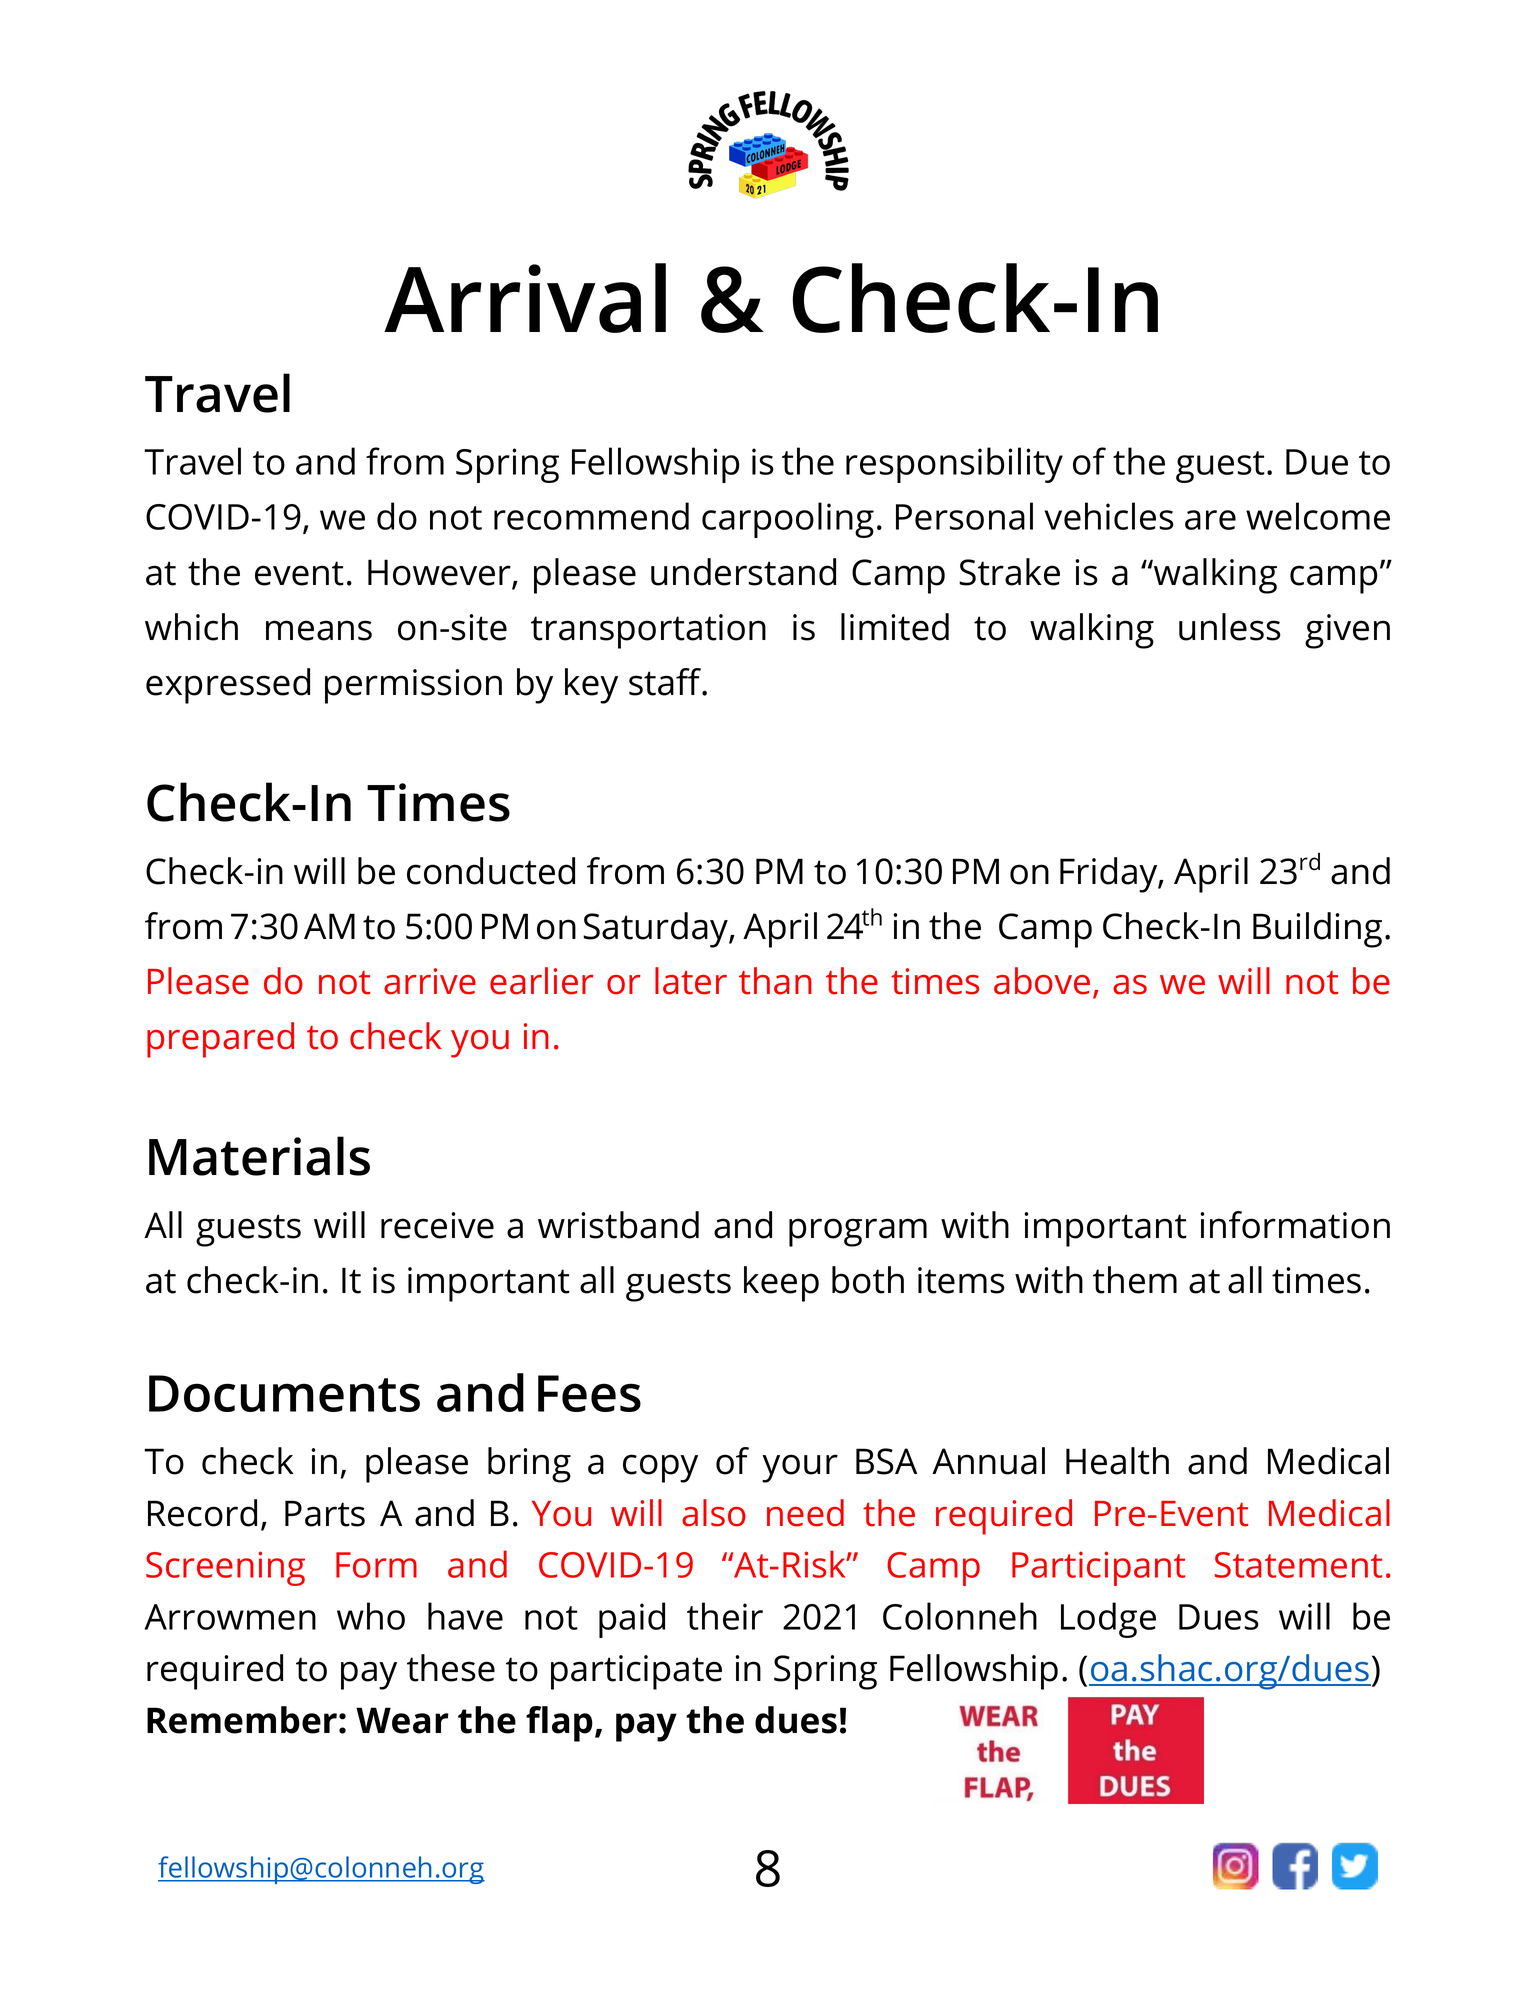 Image resolution: width=1537 pixels, height=1990 pixels. What do you see at coordinates (1109, 516) in the document?
I see `vehicles` at bounding box center [1109, 516].
